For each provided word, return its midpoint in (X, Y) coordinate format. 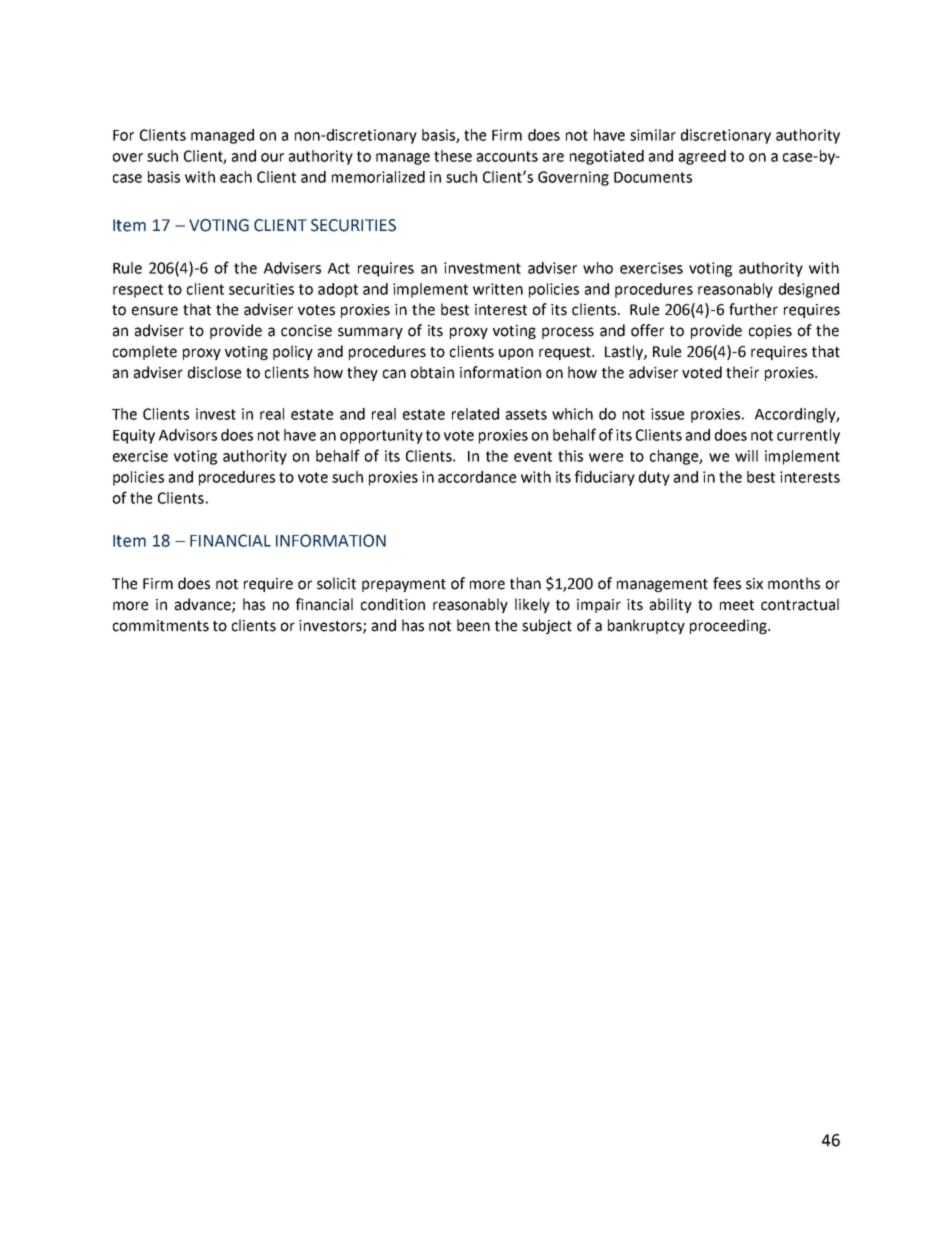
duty (654, 478)
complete (145, 352)
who (598, 268)
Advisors (188, 435)
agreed (702, 157)
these (453, 156)
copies (770, 332)
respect (138, 291)
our (272, 157)
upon (516, 354)
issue (667, 414)
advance (204, 605)
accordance (477, 477)
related (475, 414)
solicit (336, 583)
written (498, 289)
